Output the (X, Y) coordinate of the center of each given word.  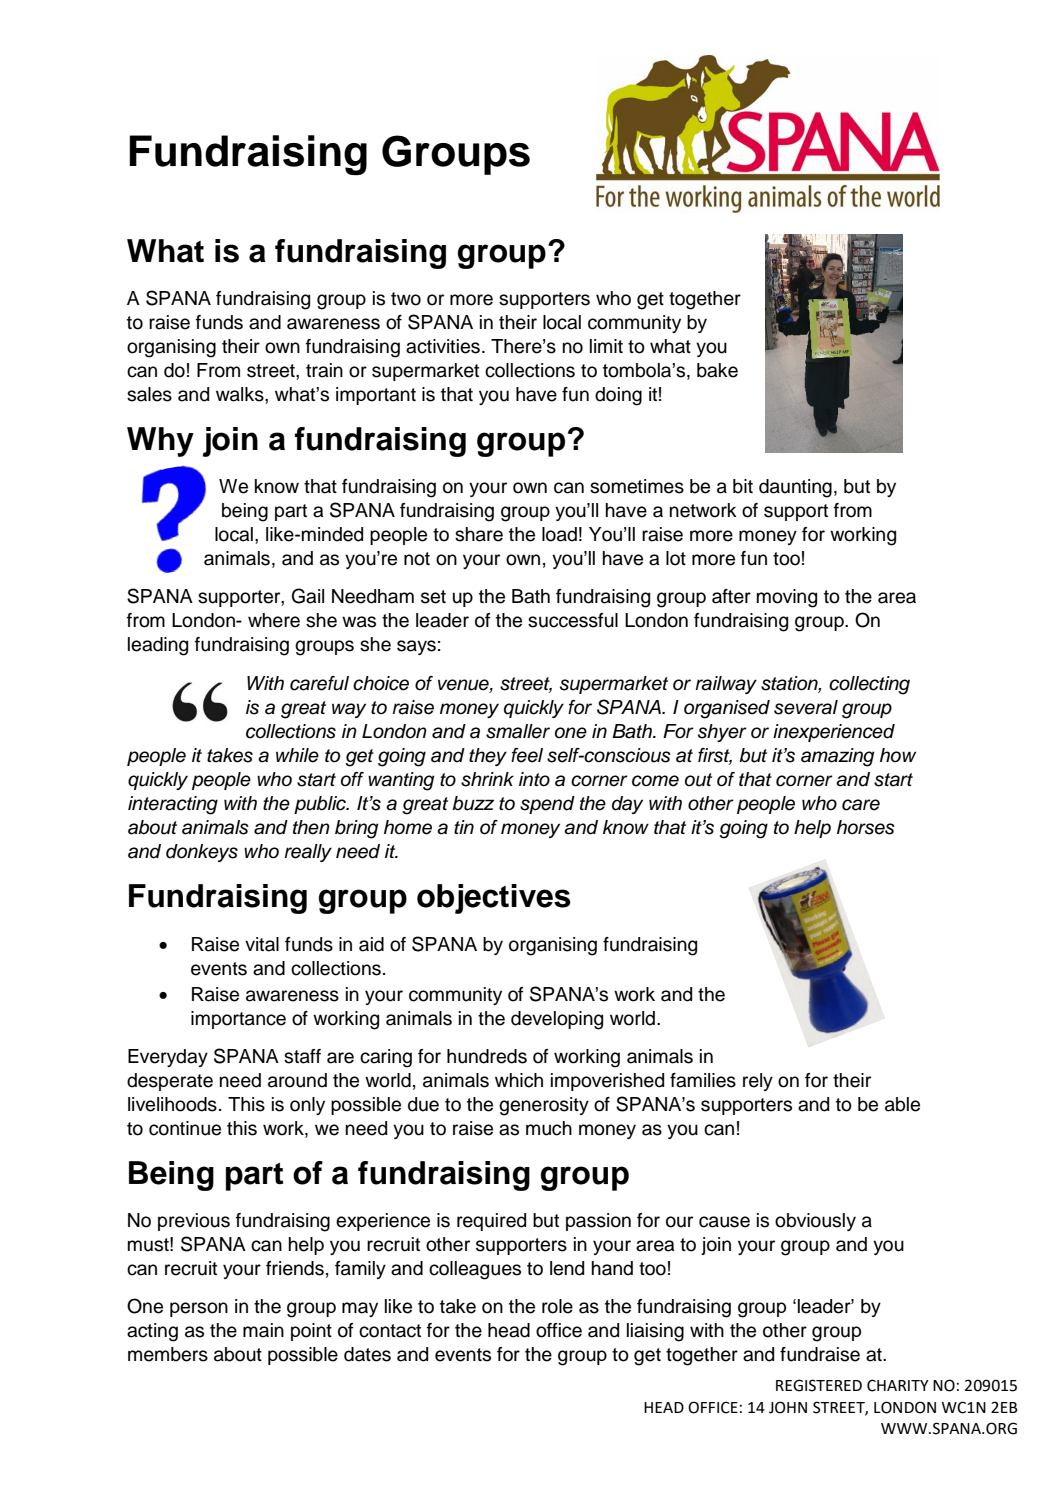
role (557, 1306)
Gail (308, 596)
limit (606, 346)
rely (758, 1082)
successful (573, 620)
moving (787, 598)
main (263, 1330)
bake (717, 370)
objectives (494, 899)
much (549, 1128)
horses (866, 827)
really (308, 853)
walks (241, 394)
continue (185, 1128)
